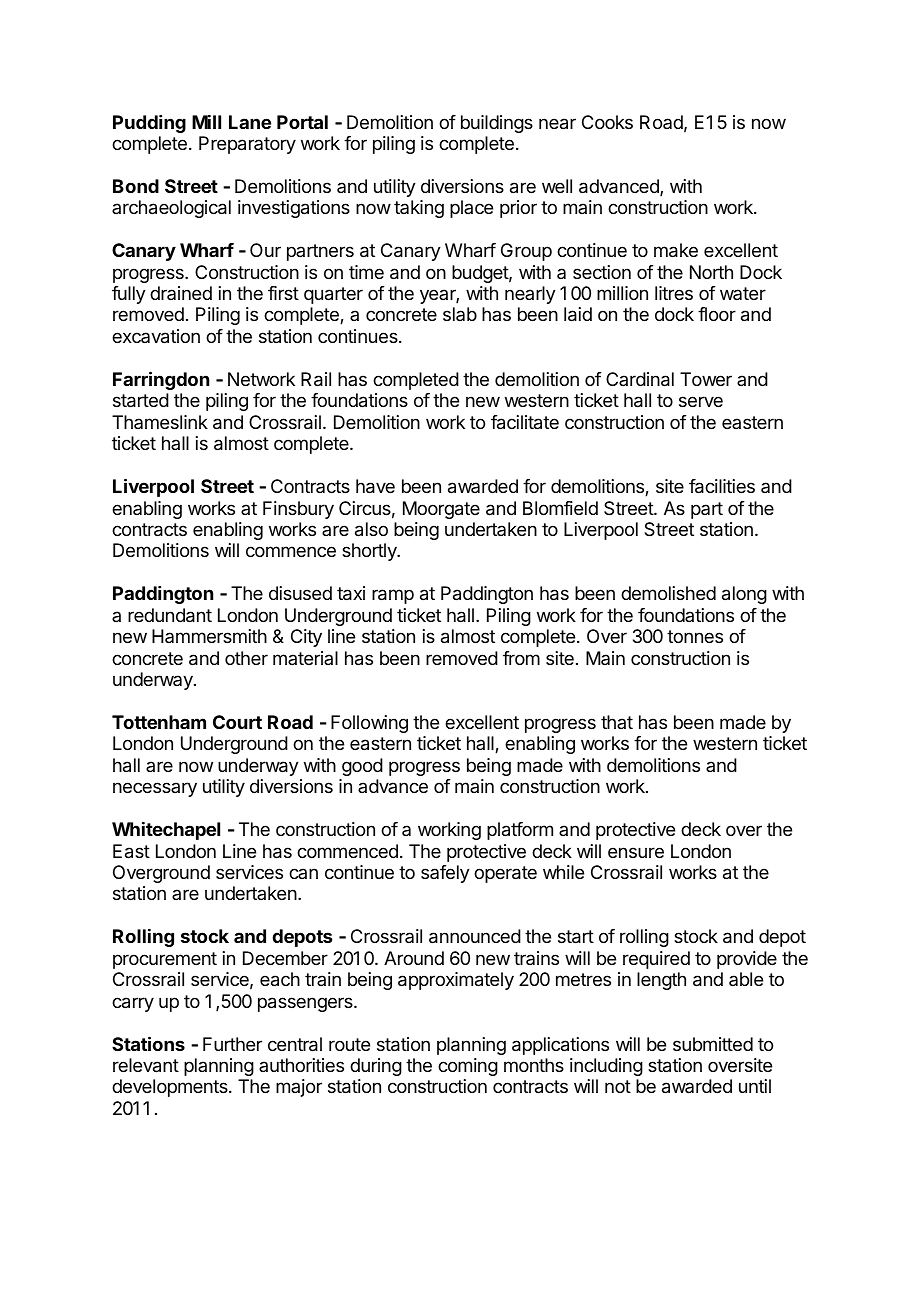  Describe the element at coordinates (607, 122) in the screenshot. I see `Cooks` at that location.
